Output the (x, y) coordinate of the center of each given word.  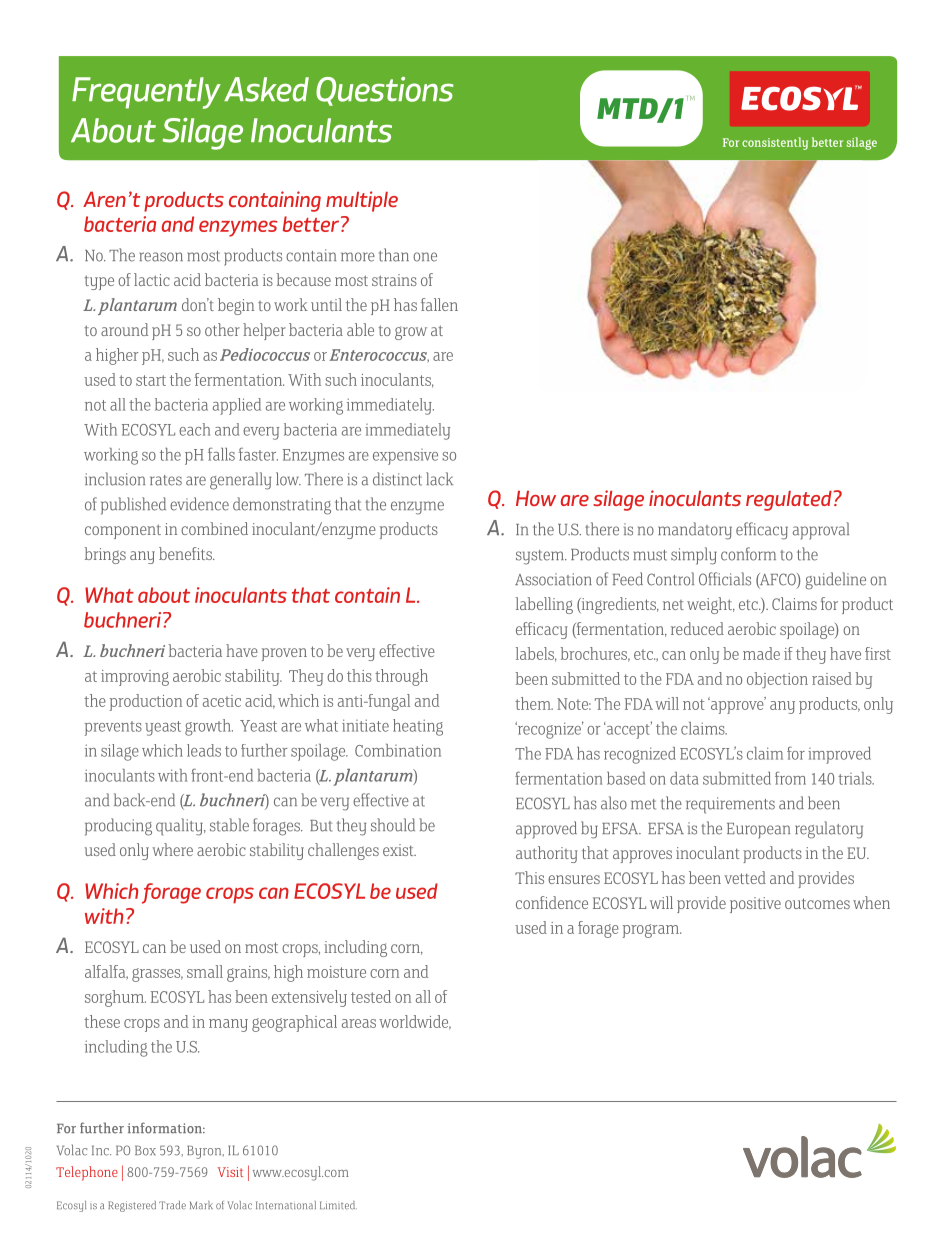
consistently (775, 143)
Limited (338, 1205)
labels (536, 654)
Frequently (146, 93)
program (651, 931)
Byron (205, 1152)
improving (135, 678)
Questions (385, 91)
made (761, 653)
